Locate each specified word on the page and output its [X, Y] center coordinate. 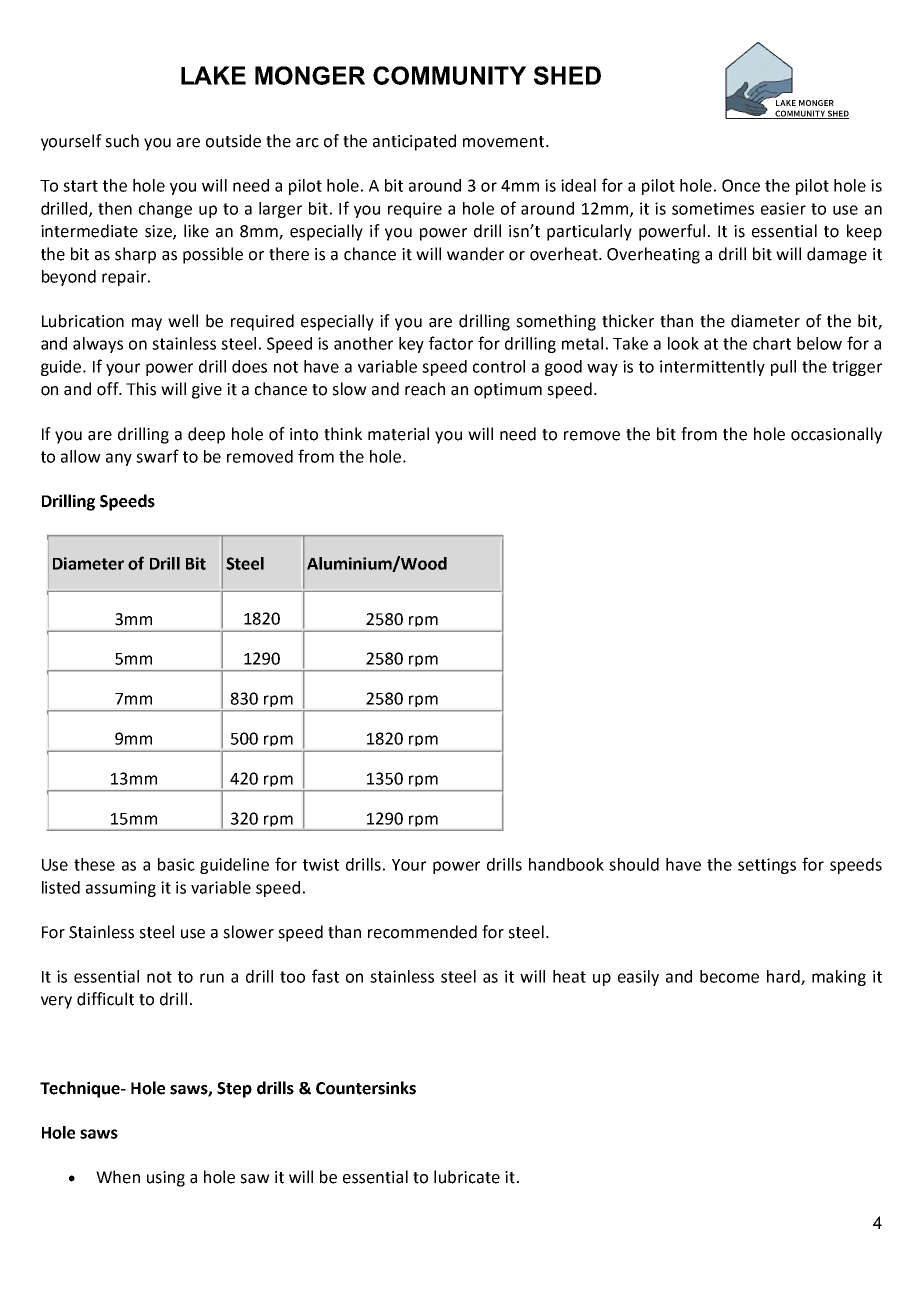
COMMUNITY [449, 75]
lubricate [467, 1177]
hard [784, 977]
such [122, 141]
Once [741, 185]
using [166, 1179]
